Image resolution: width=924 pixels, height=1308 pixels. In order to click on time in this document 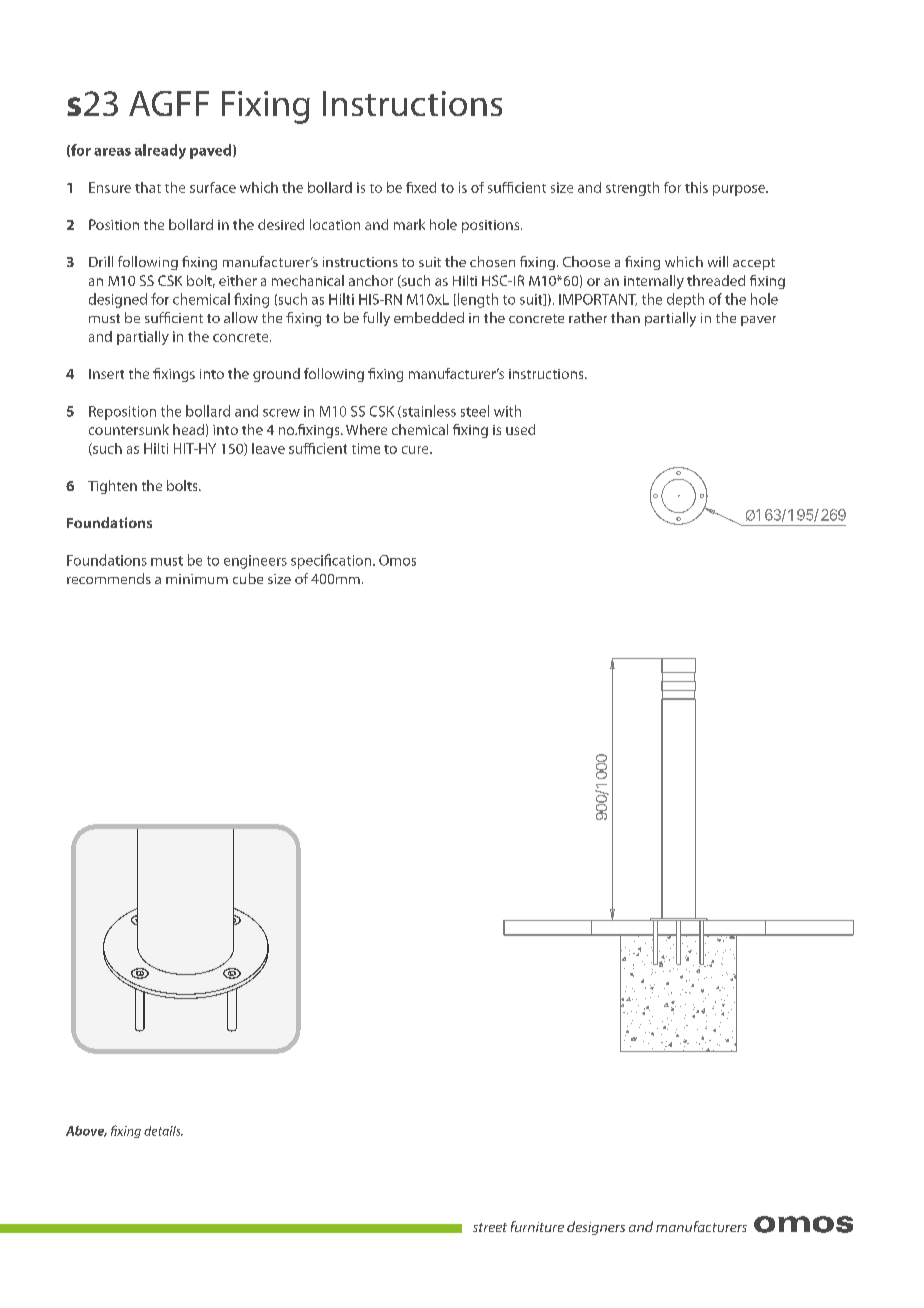, I will do `click(366, 448)`.
